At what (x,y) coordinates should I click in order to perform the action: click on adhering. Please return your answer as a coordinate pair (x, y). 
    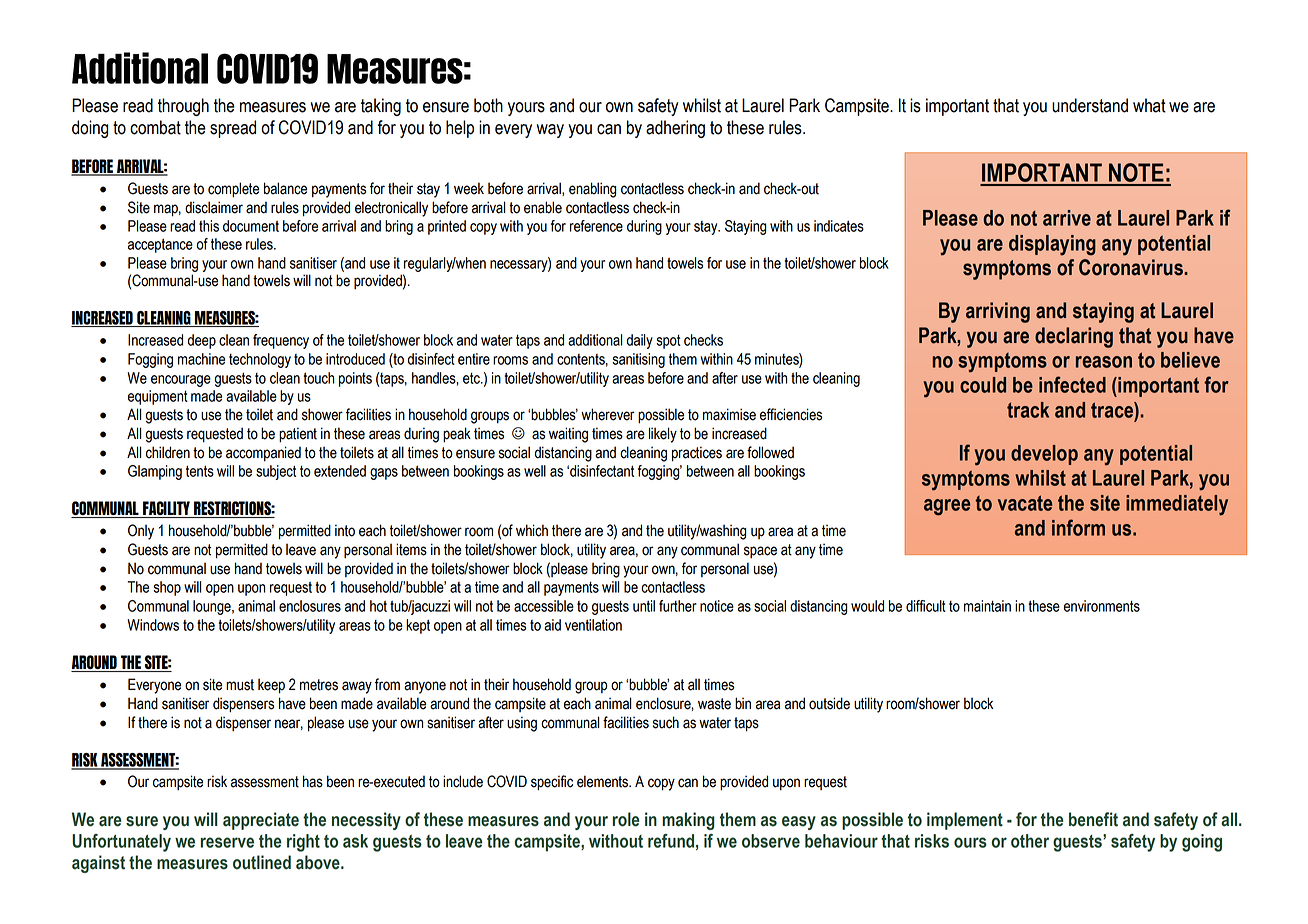
    Looking at the image, I should click on (675, 129).
